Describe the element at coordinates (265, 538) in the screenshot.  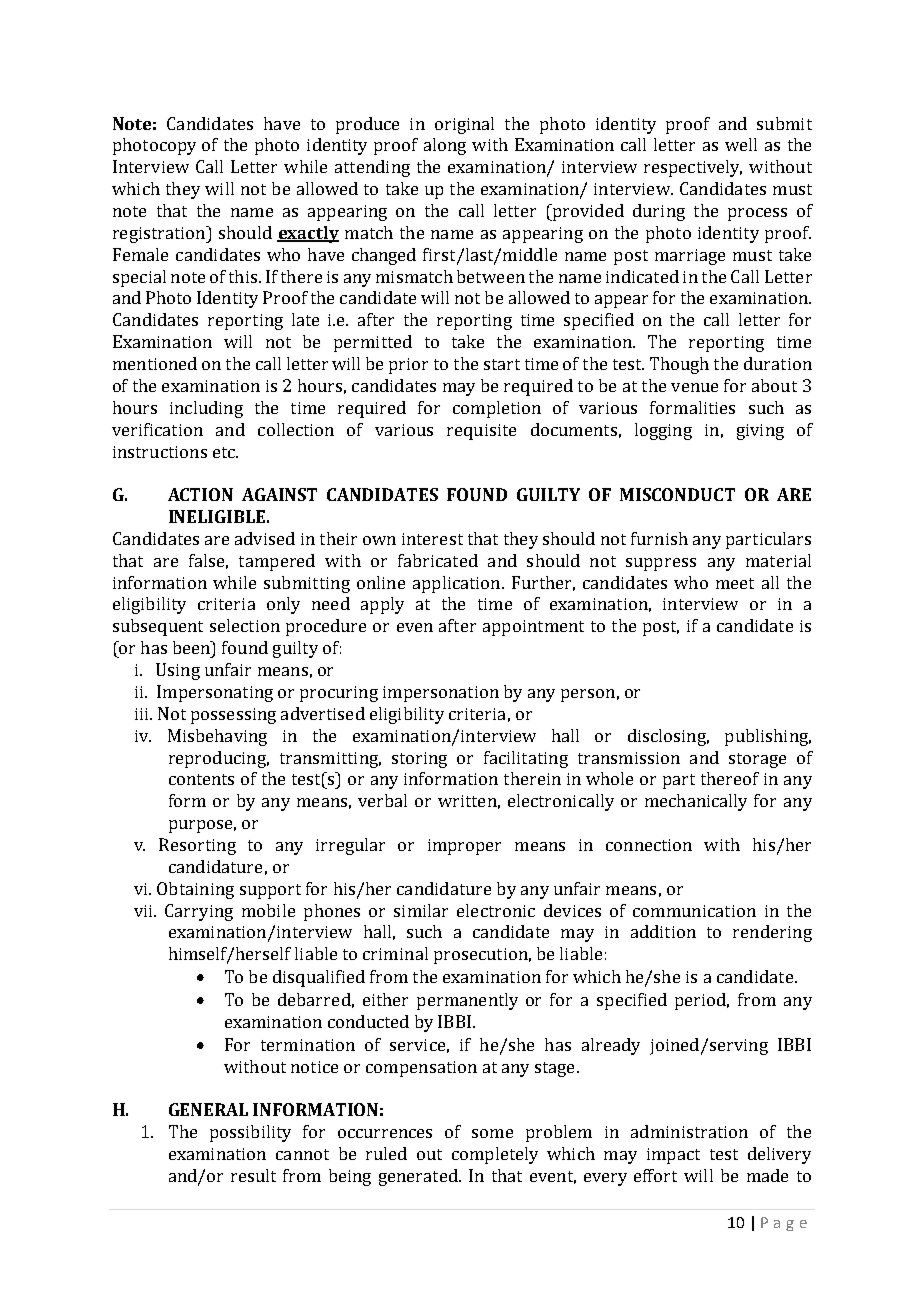
I see `advised` at that location.
